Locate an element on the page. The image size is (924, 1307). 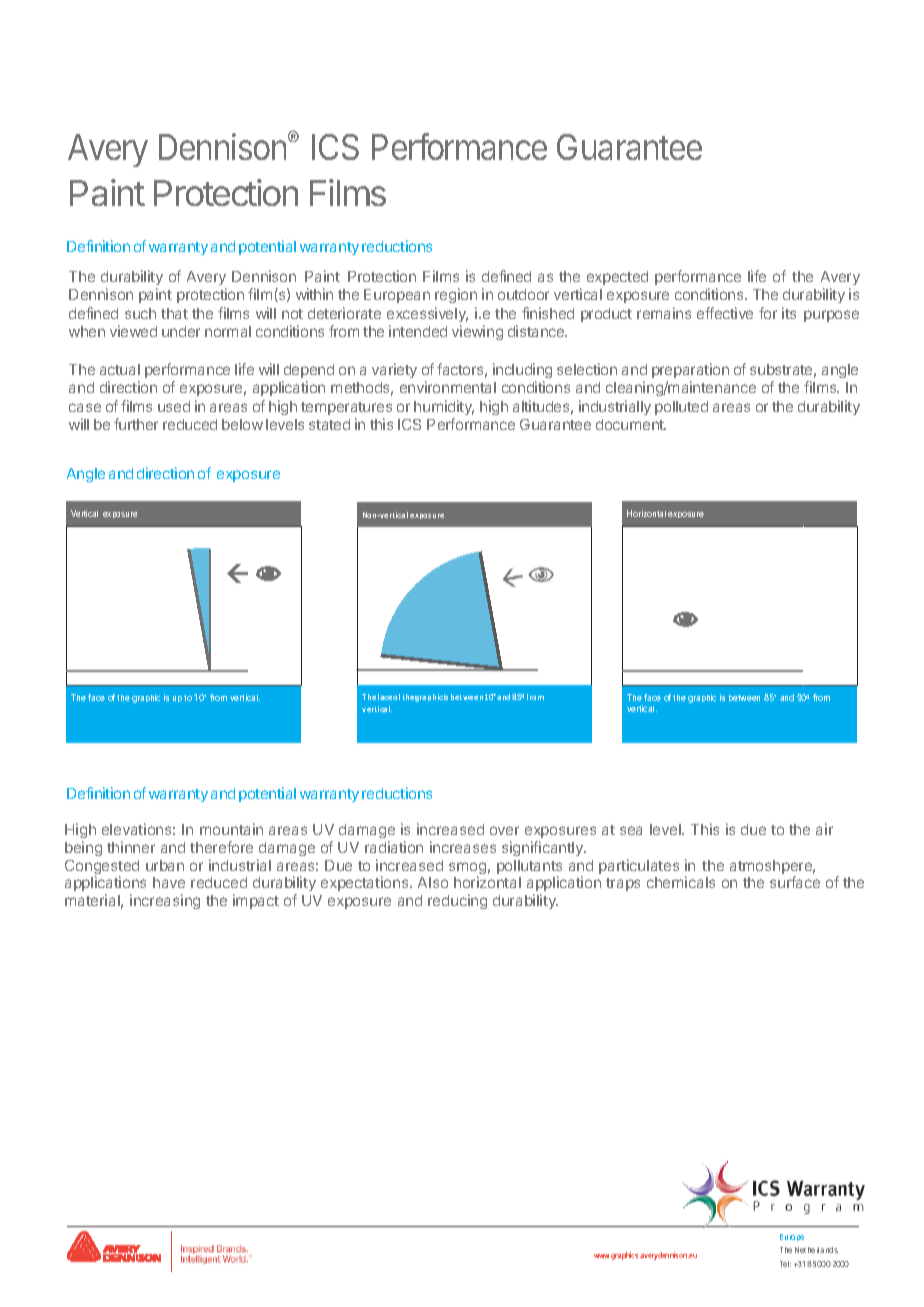
stated is located at coordinates (329, 424).
